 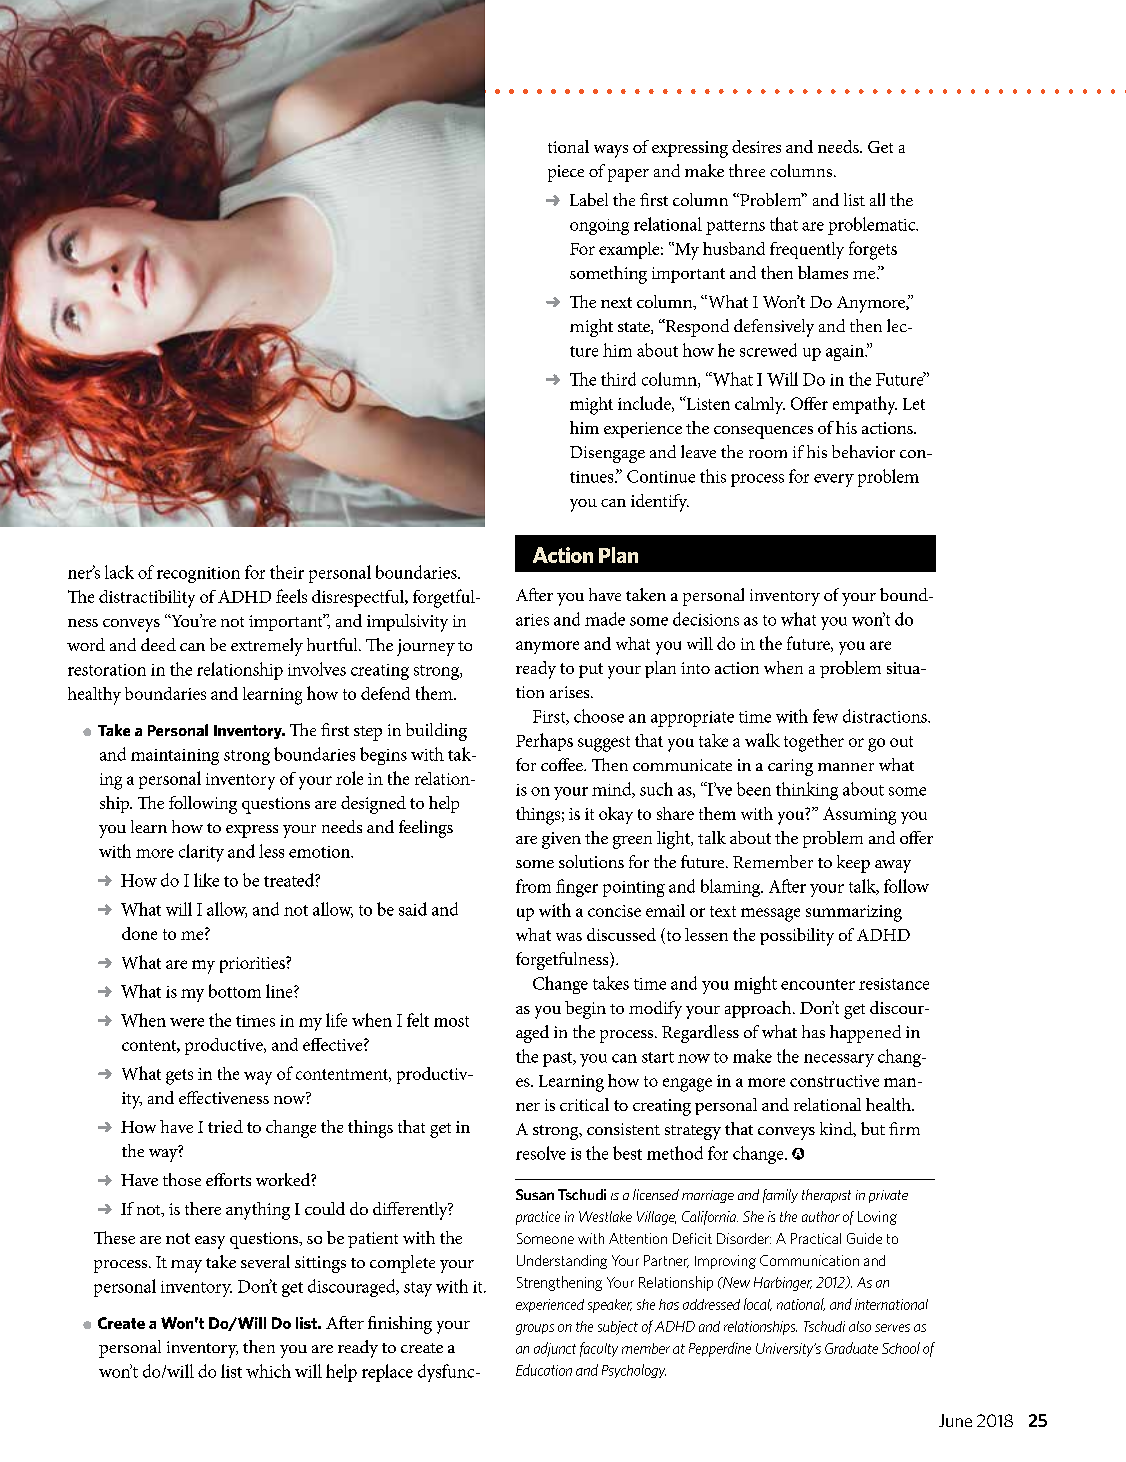 I want to click on piece, so click(x=566, y=173).
